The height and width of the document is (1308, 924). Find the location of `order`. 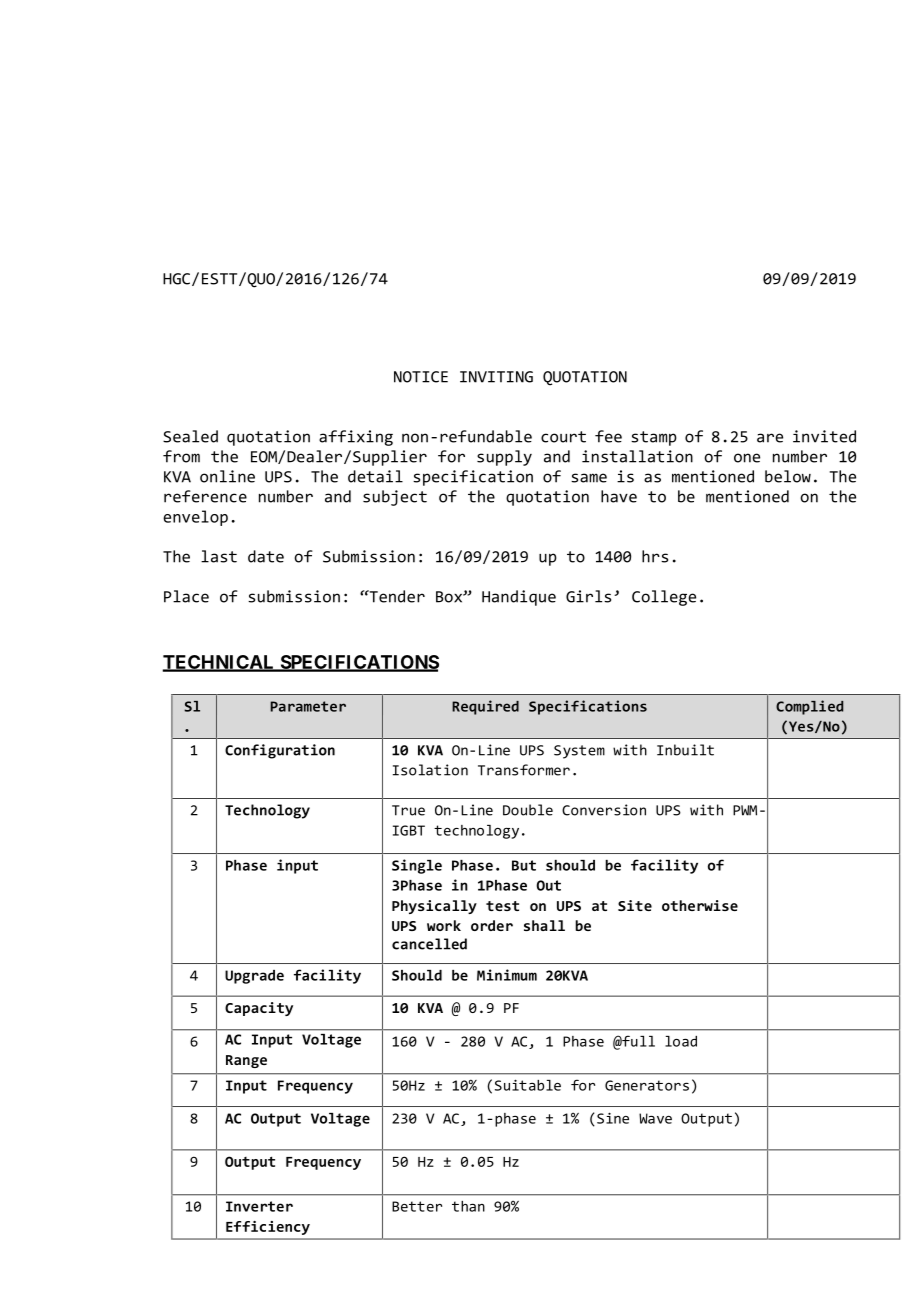

order is located at coordinates (492, 925).
